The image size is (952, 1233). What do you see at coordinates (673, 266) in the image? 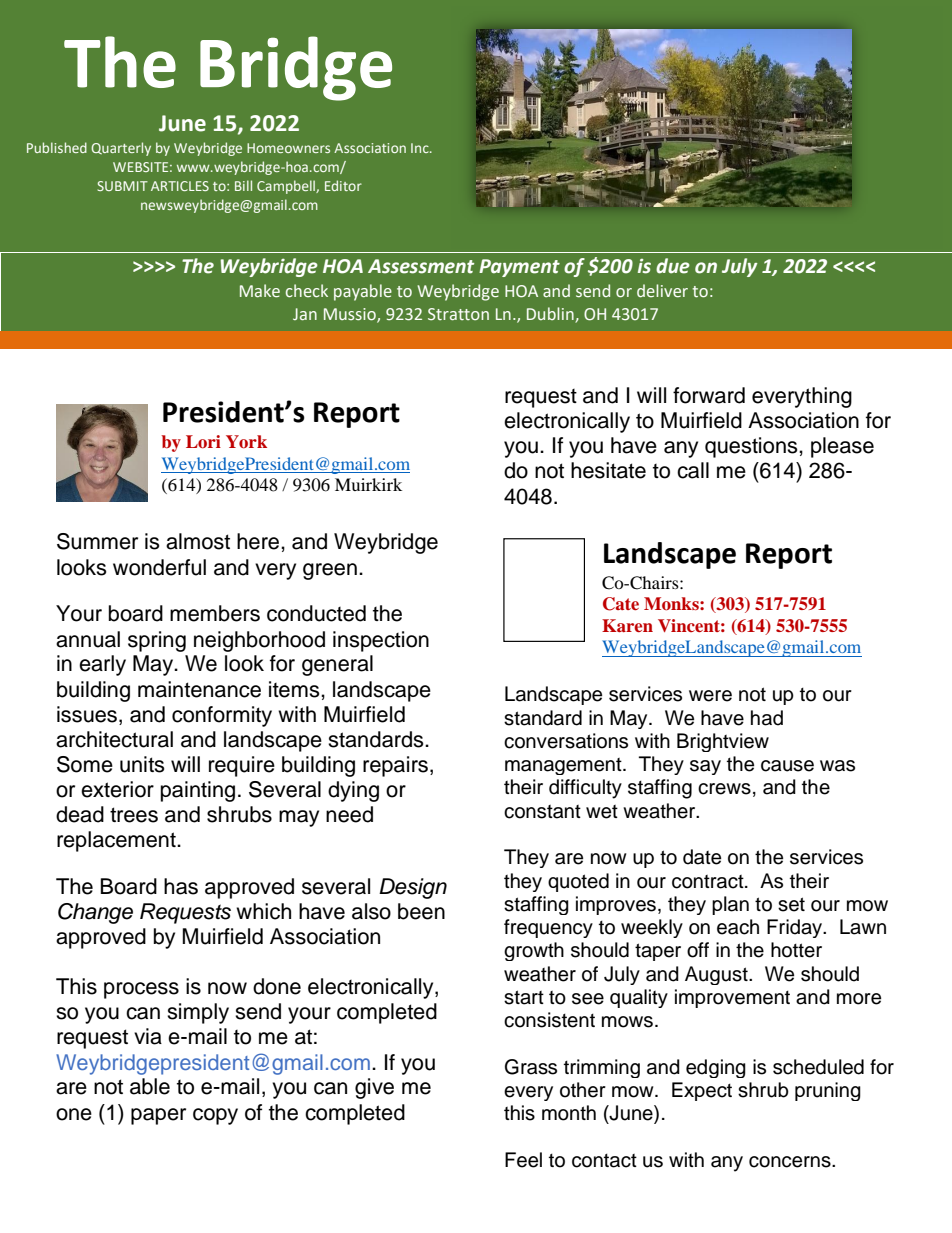
I see `due` at bounding box center [673, 266].
